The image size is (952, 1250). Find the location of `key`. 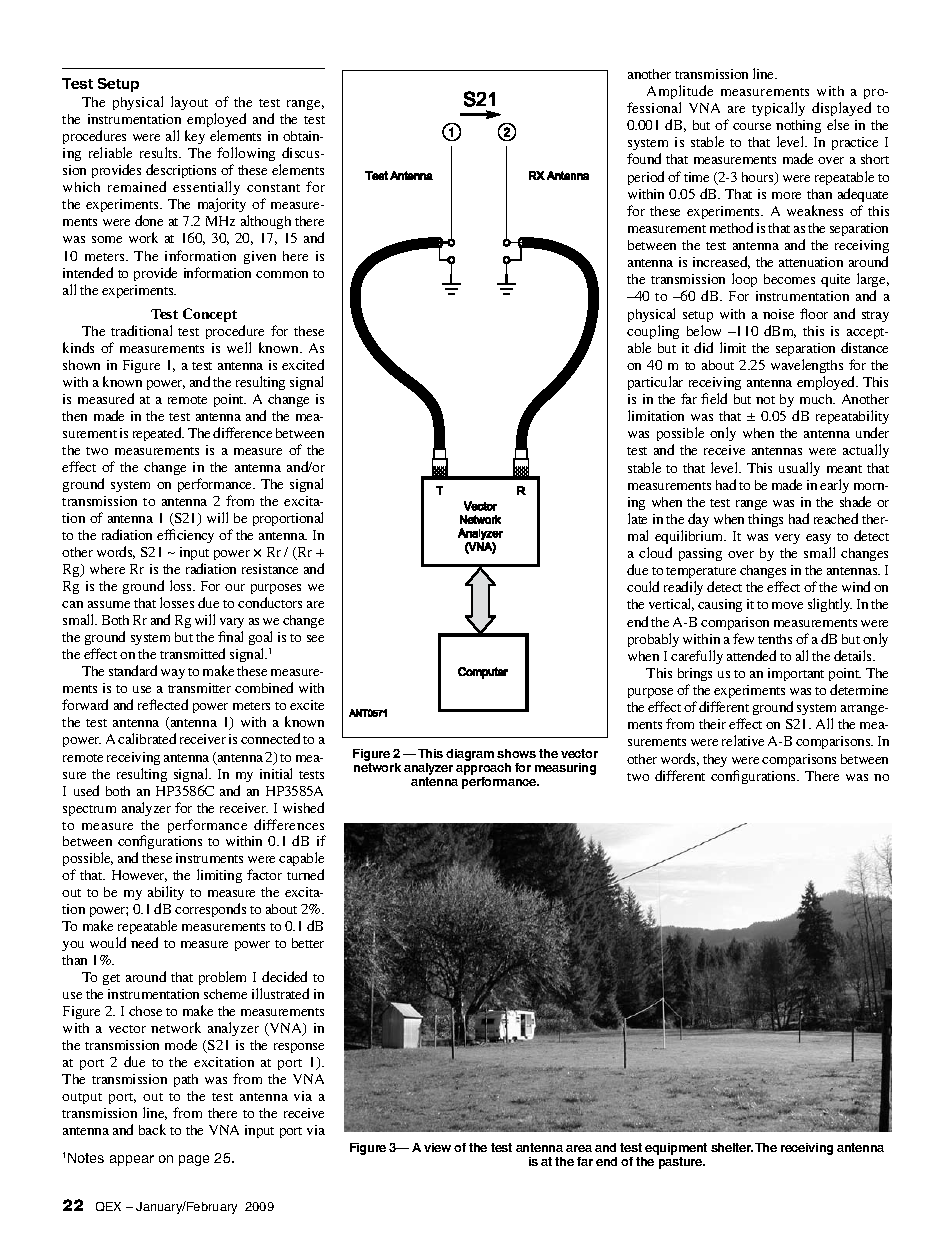

key is located at coordinates (195, 137).
